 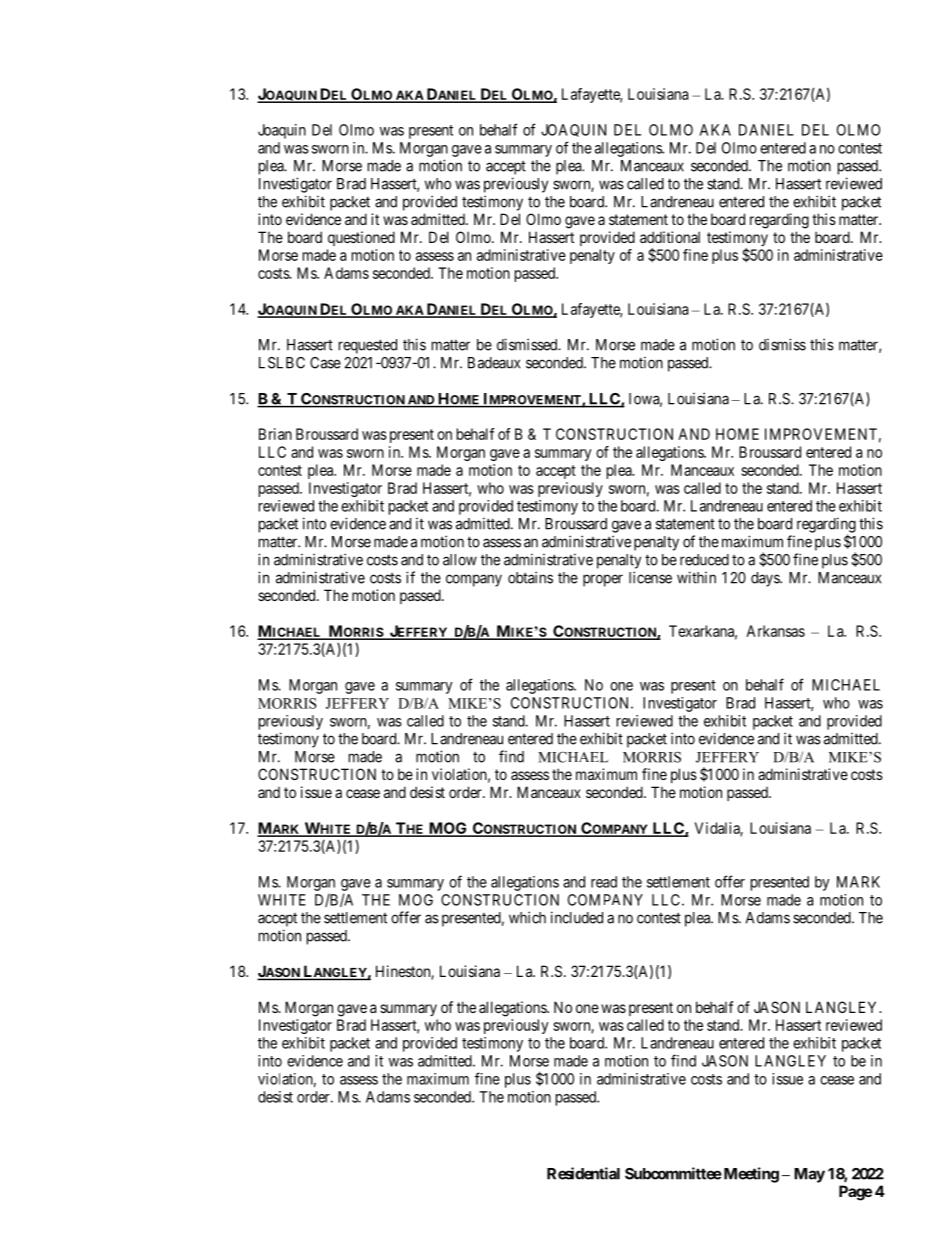 What do you see at coordinates (775, 631) in the page?
I see `Arkansas` at bounding box center [775, 631].
